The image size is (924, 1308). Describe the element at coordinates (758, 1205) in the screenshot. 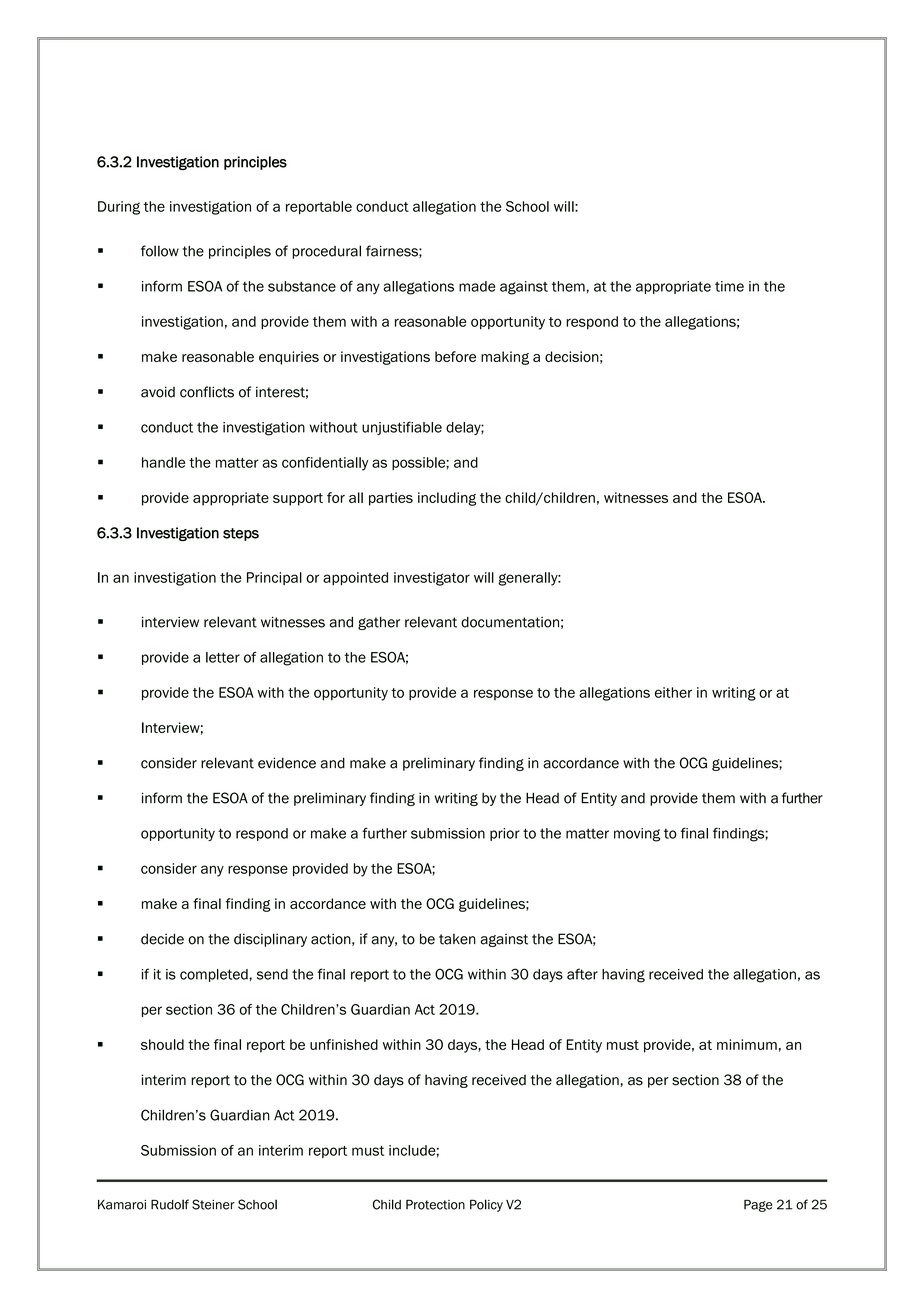

I see `Page` at that location.
